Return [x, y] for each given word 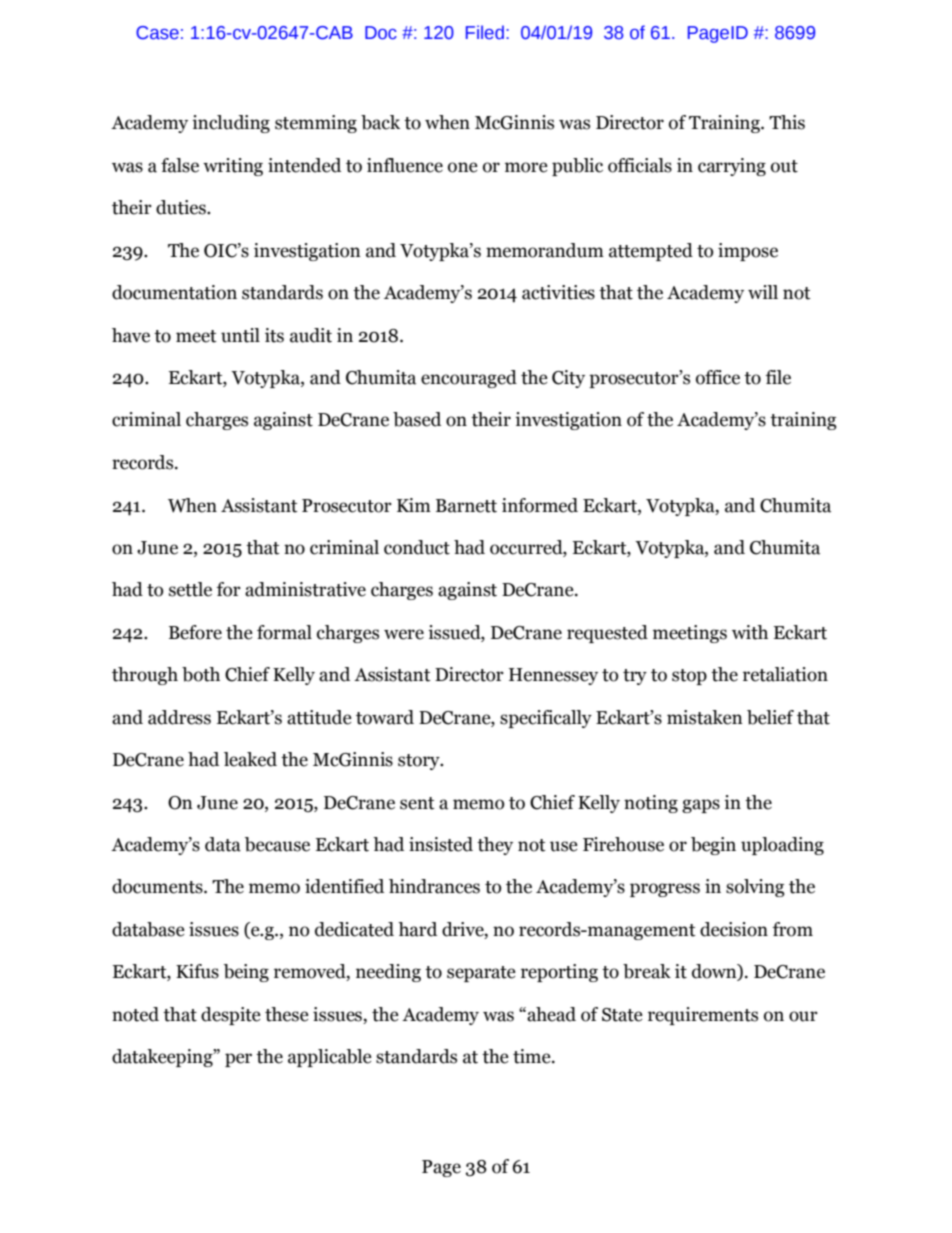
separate [481, 974]
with [750, 632]
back [380, 122]
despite [231, 1016]
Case [157, 33]
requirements [703, 1016]
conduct [417, 547]
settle [190, 589]
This [787, 122]
